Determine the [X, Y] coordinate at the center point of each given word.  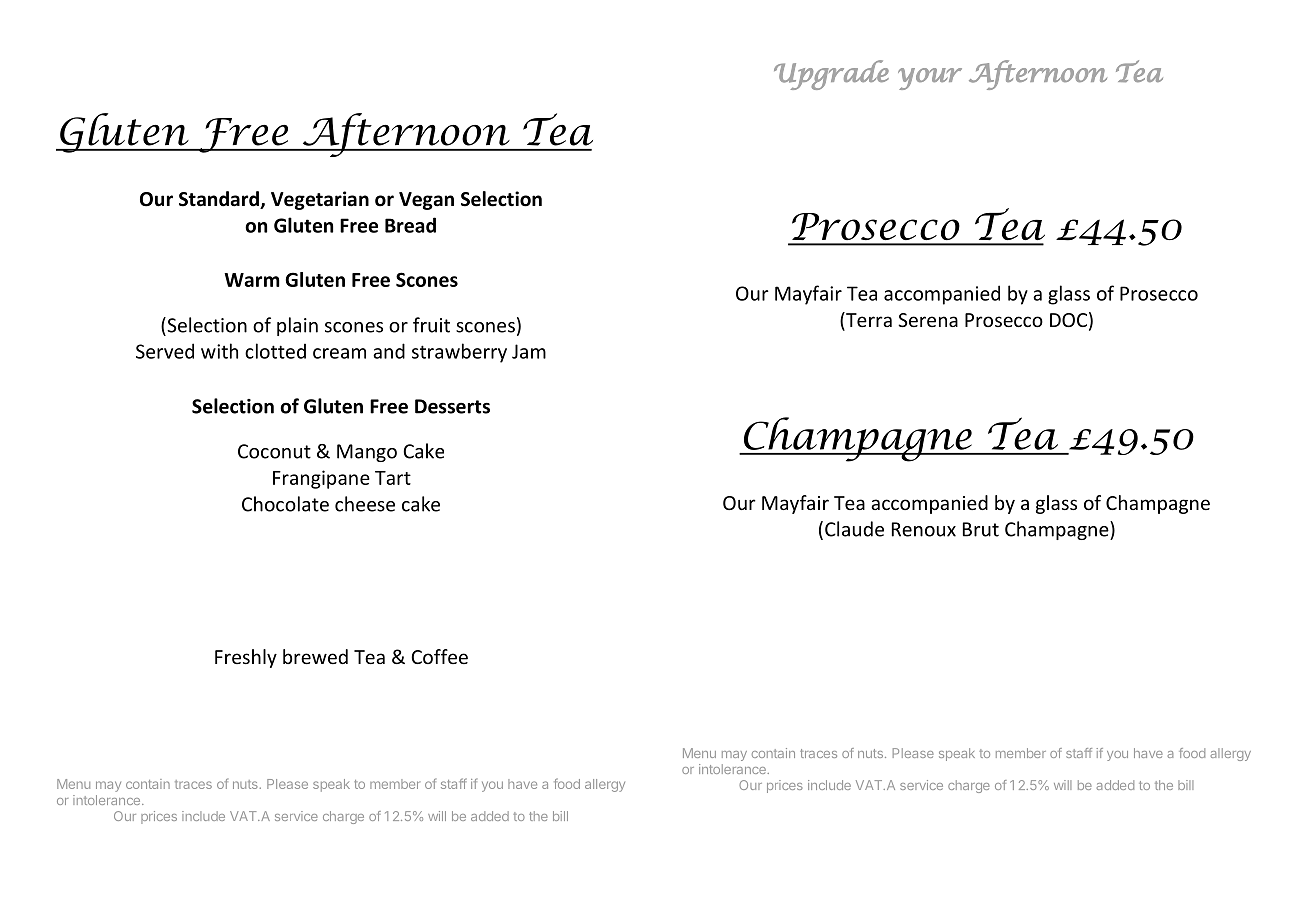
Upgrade [831, 75]
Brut [981, 529]
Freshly [246, 658]
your [930, 79]
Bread [410, 225]
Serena [928, 320]
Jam [529, 351]
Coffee [439, 656]
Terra [868, 321]
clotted [275, 351]
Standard [220, 200]
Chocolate [285, 504]
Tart [393, 478]
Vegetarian [320, 200]
